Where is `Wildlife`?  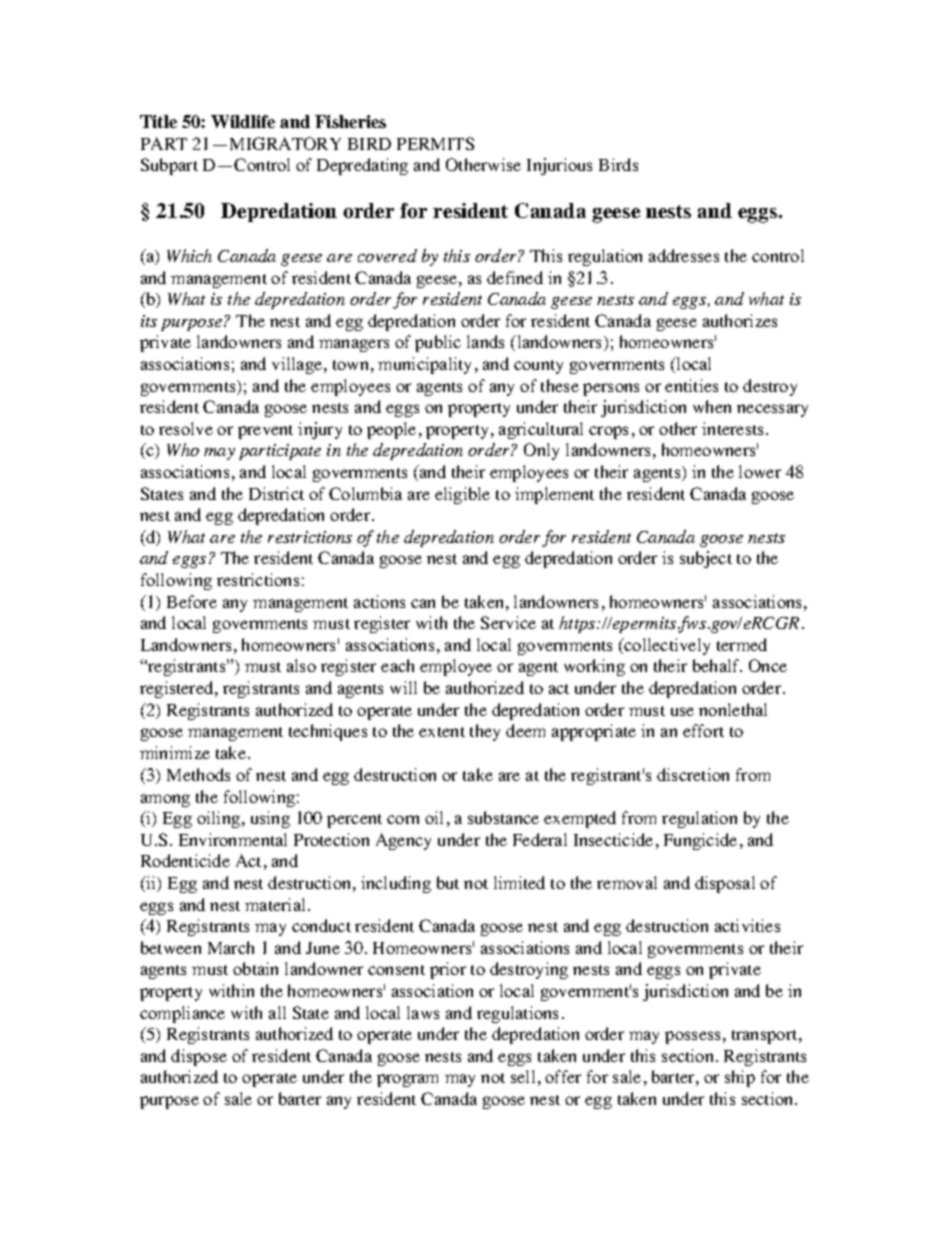
Wildlife is located at coordinates (243, 121).
